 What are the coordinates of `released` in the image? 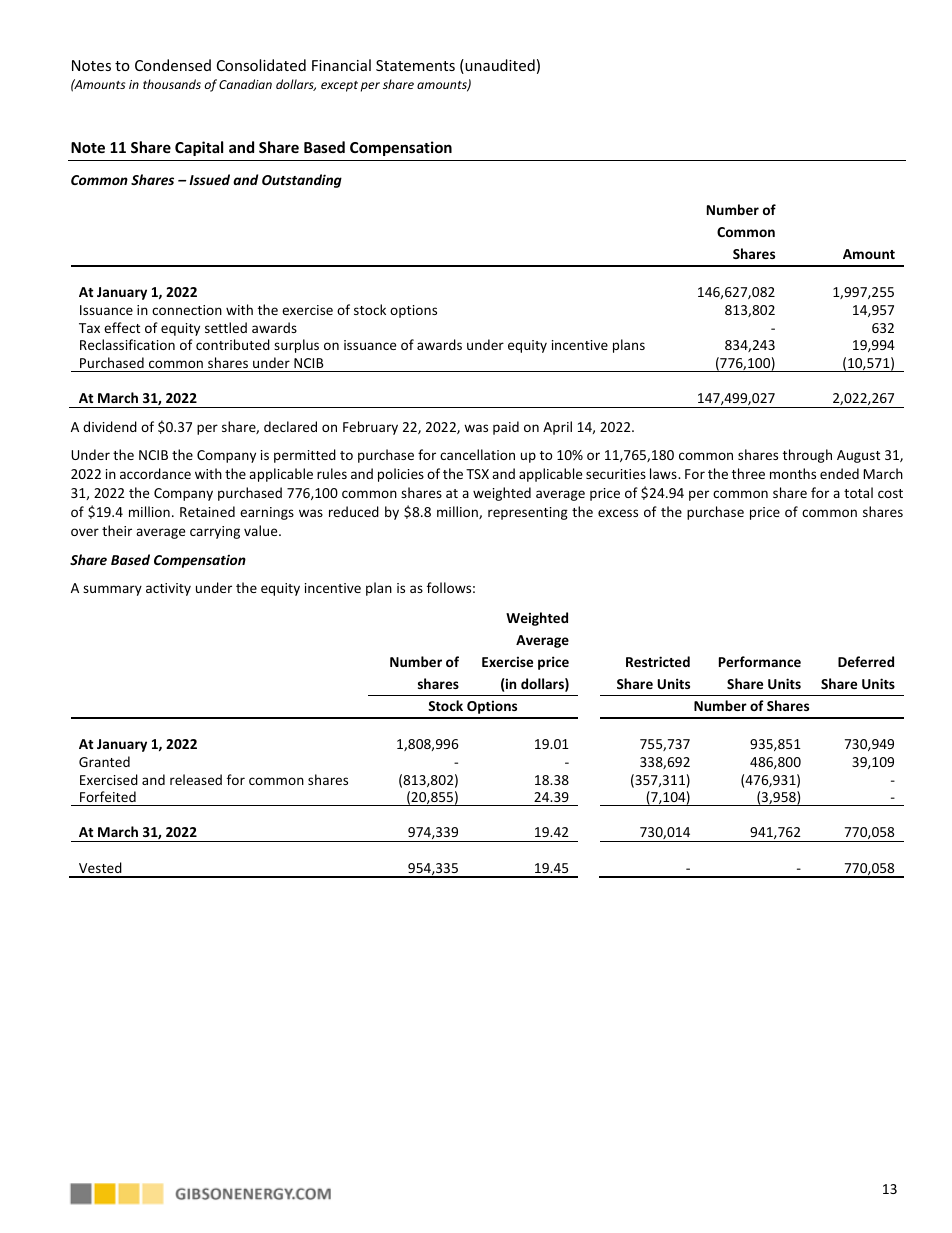 It's located at (196, 779).
